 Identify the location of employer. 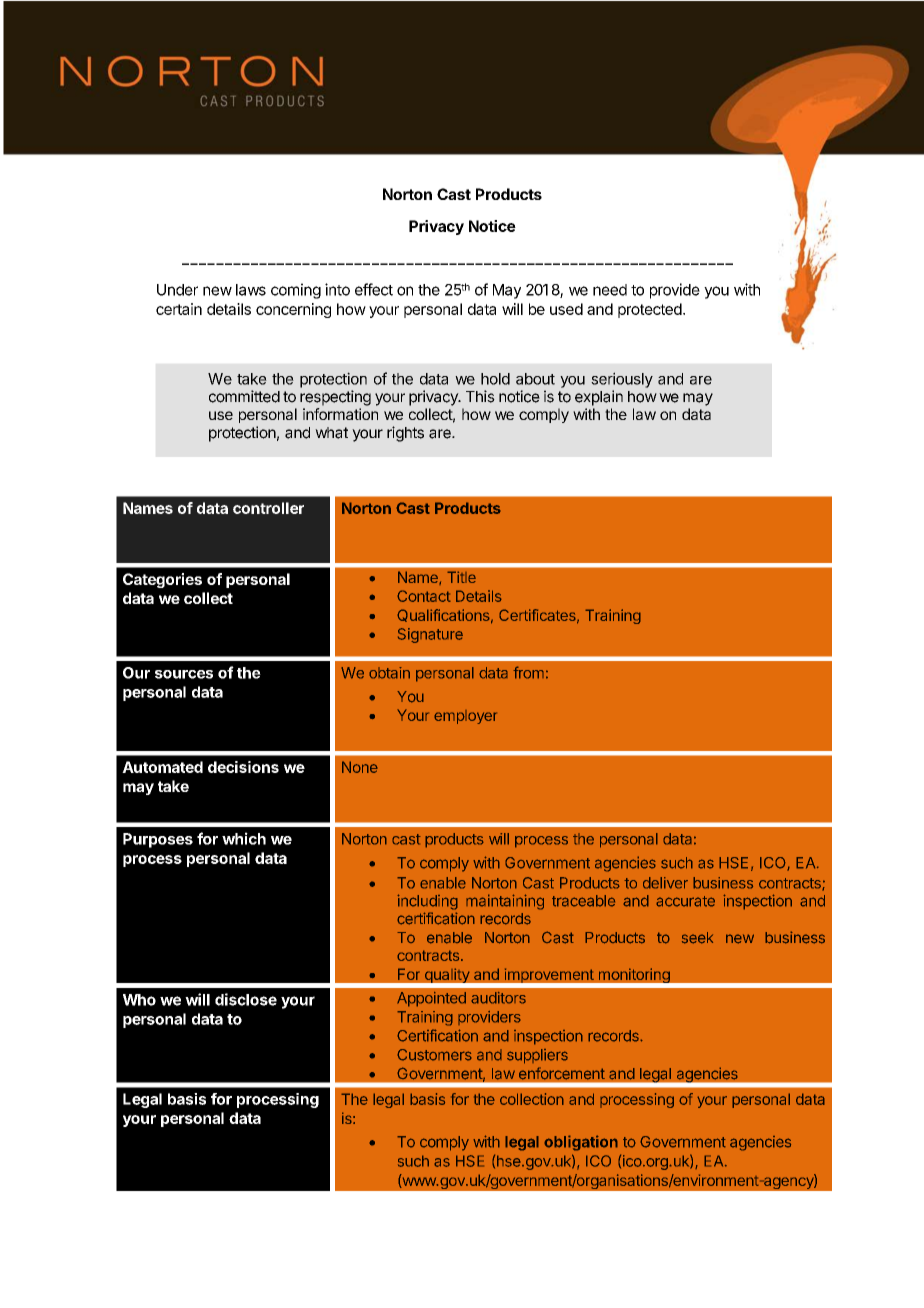
(465, 717).
